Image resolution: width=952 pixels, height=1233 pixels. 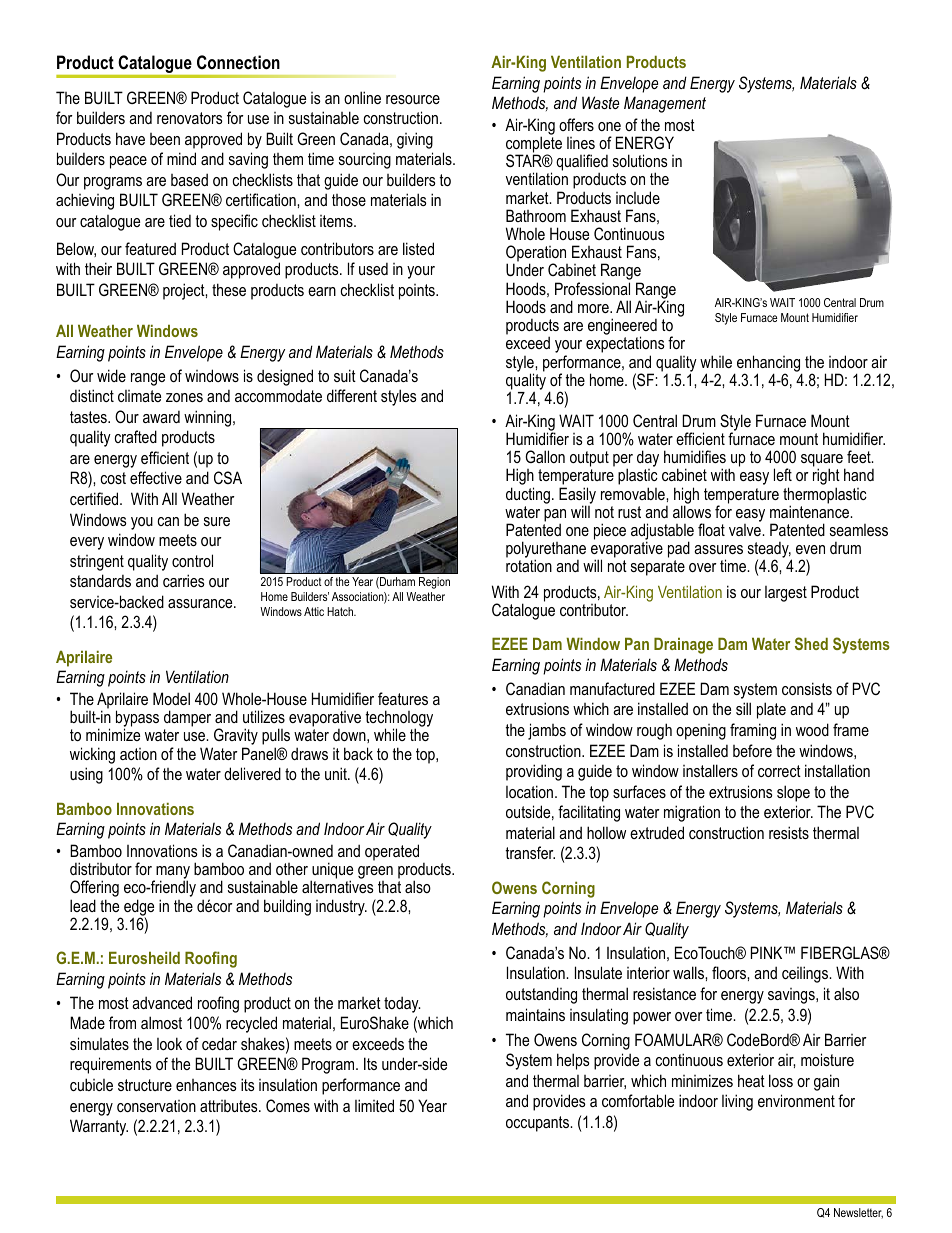 I want to click on Warranty, so click(x=99, y=1127).
